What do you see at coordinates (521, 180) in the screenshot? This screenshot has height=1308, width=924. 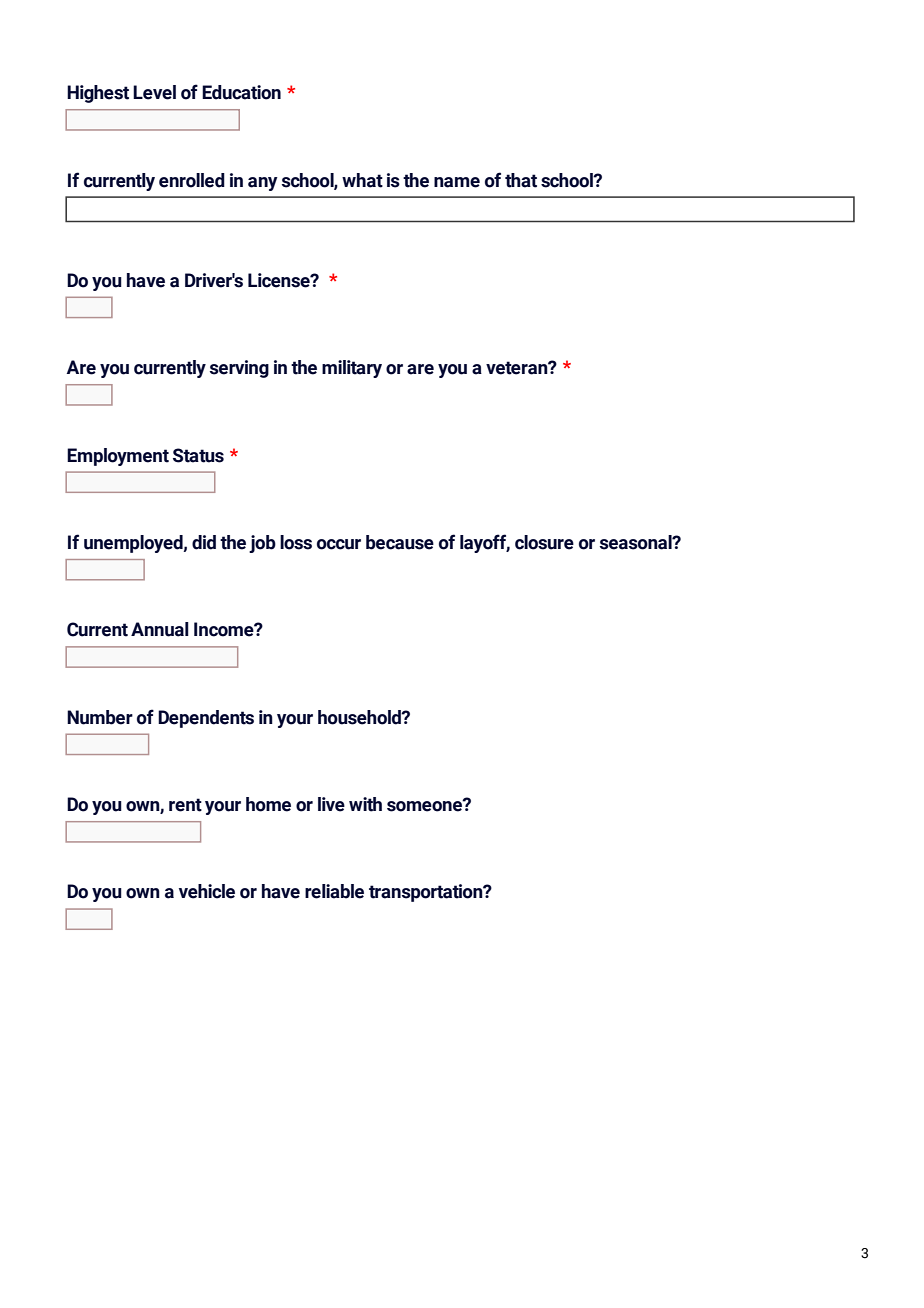 I see `that` at bounding box center [521, 180].
